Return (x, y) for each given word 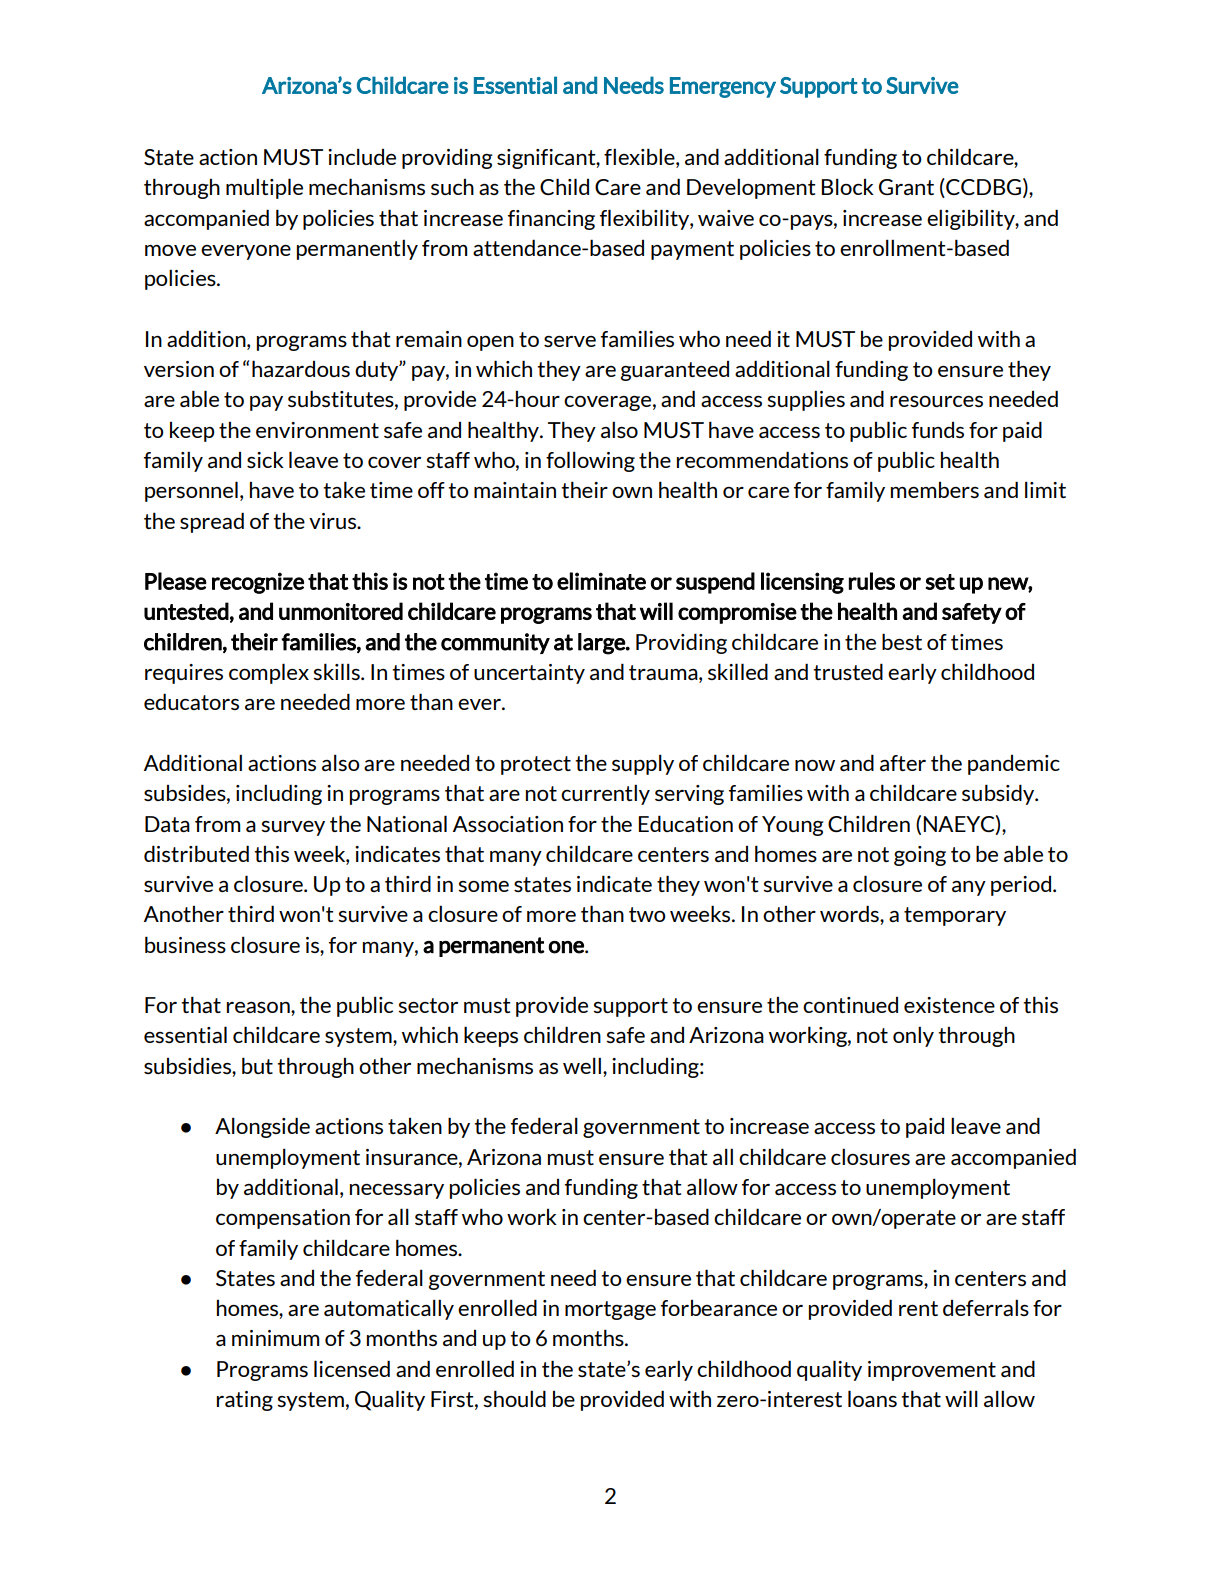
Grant (906, 187)
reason (259, 1007)
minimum (275, 1338)
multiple (264, 188)
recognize (258, 583)
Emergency (723, 87)
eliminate (601, 581)
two (647, 914)
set (940, 582)
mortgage (610, 1310)
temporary (955, 916)
